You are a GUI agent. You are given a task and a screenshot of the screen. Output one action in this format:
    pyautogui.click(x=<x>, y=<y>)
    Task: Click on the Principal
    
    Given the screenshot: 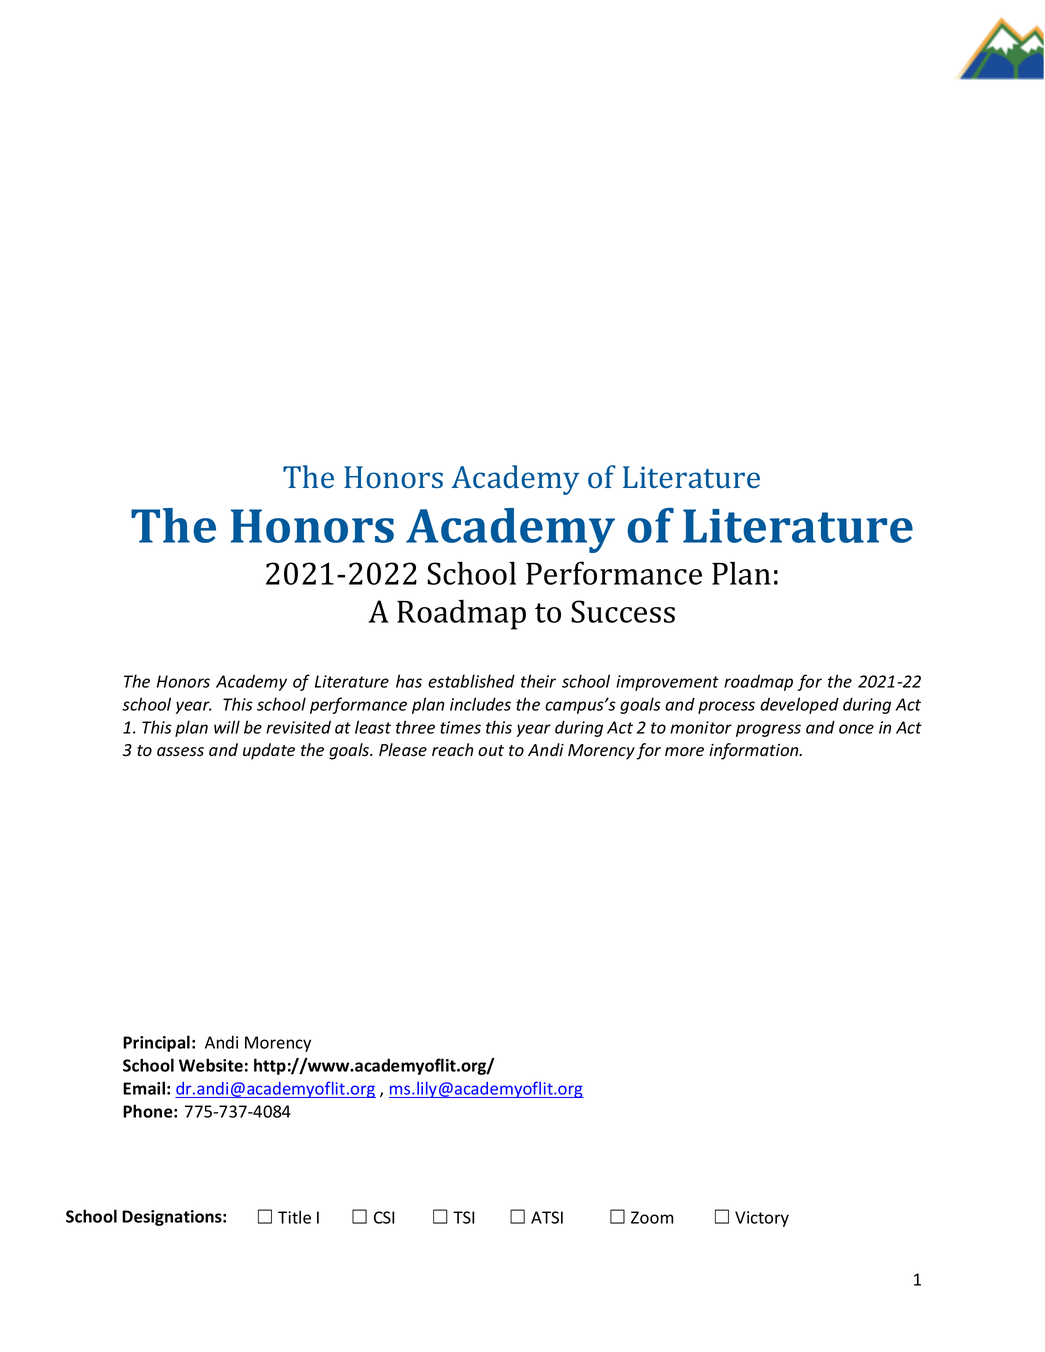 What is the action you would take?
    pyautogui.click(x=156, y=1043)
